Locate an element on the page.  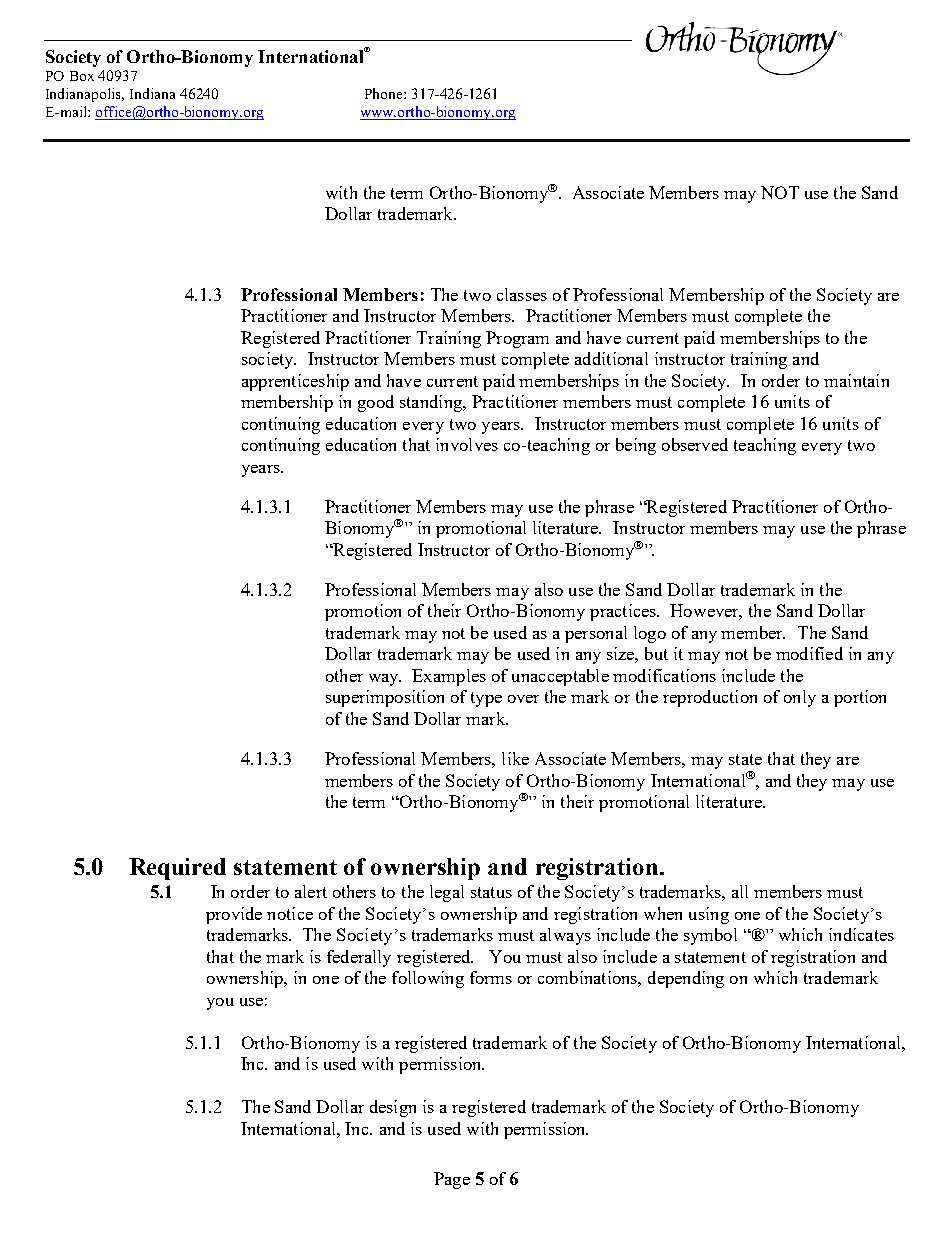
like is located at coordinates (515, 758).
